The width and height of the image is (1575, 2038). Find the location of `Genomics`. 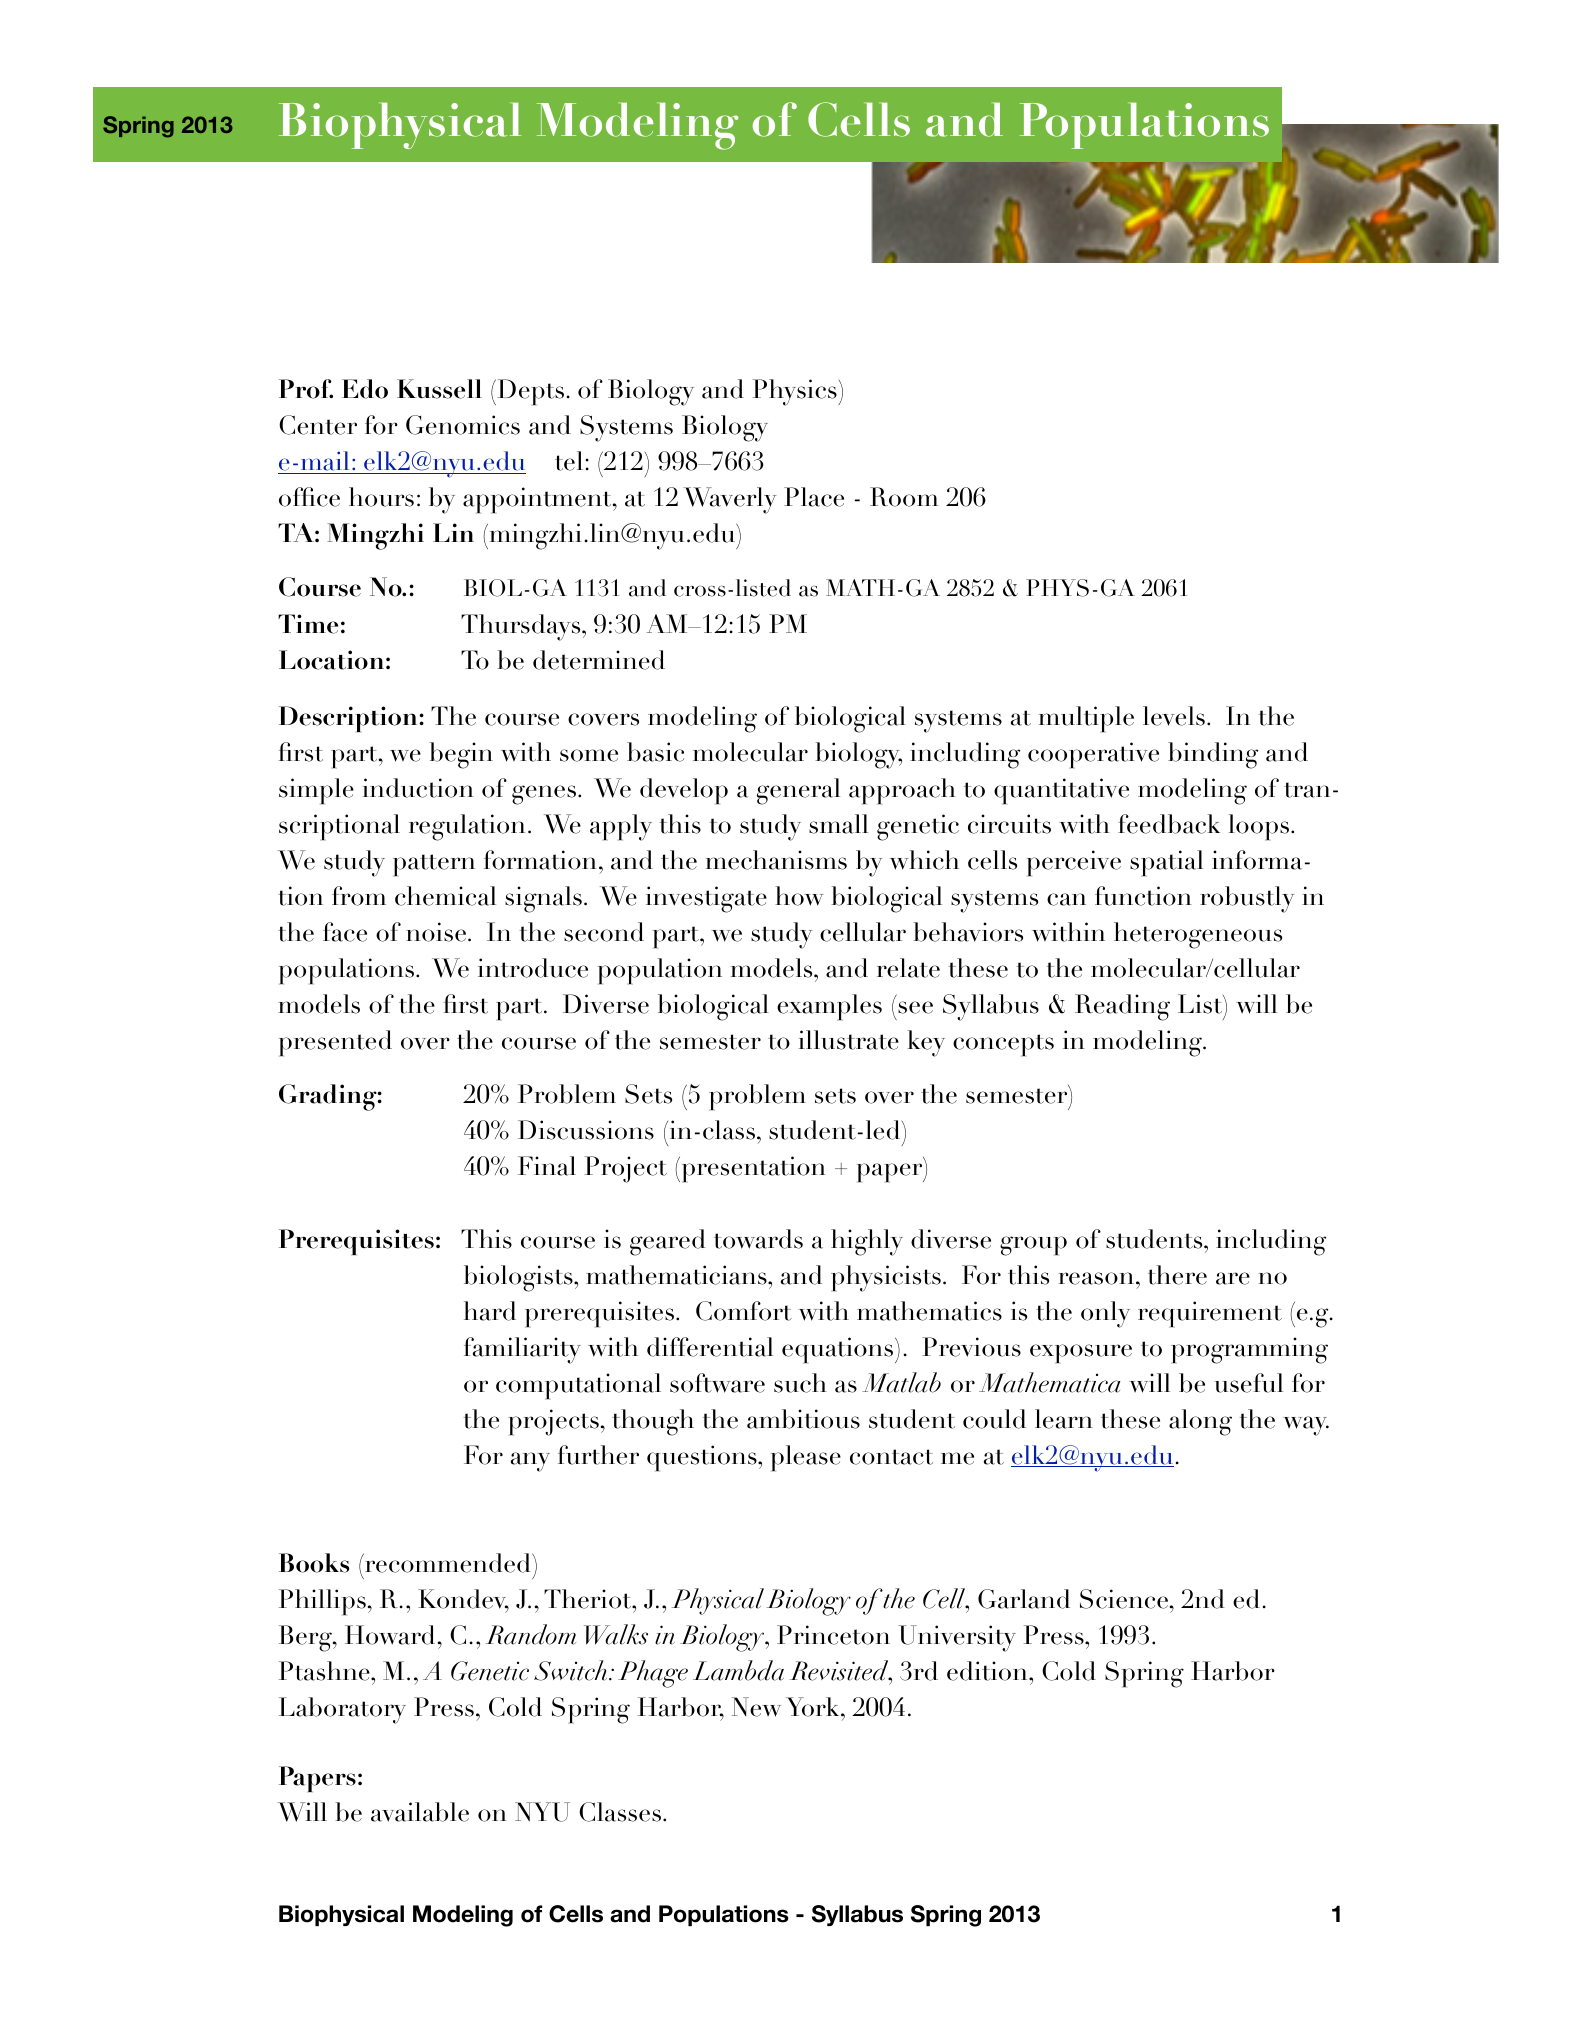

Genomics is located at coordinates (463, 425).
